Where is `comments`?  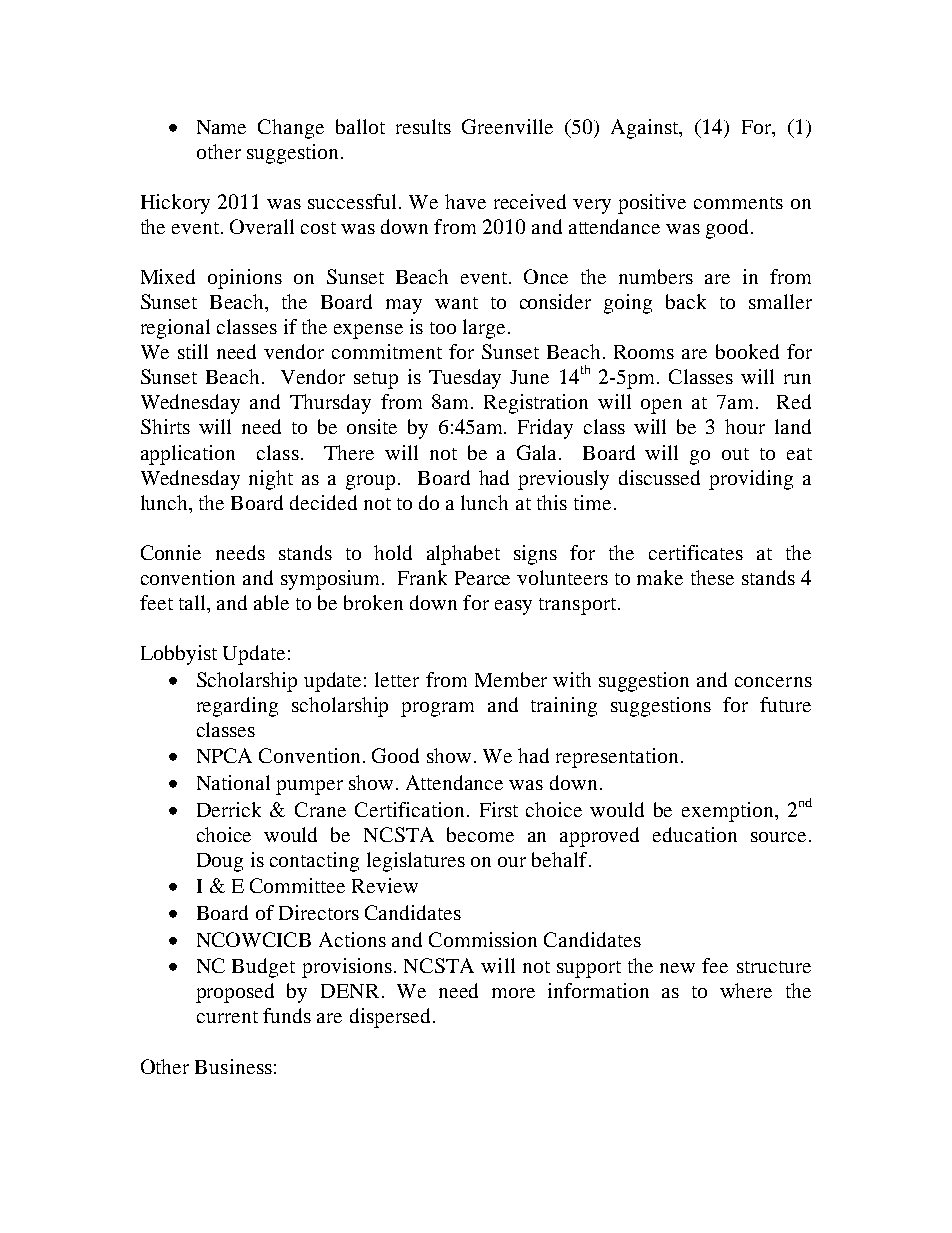
comments is located at coordinates (738, 203).
